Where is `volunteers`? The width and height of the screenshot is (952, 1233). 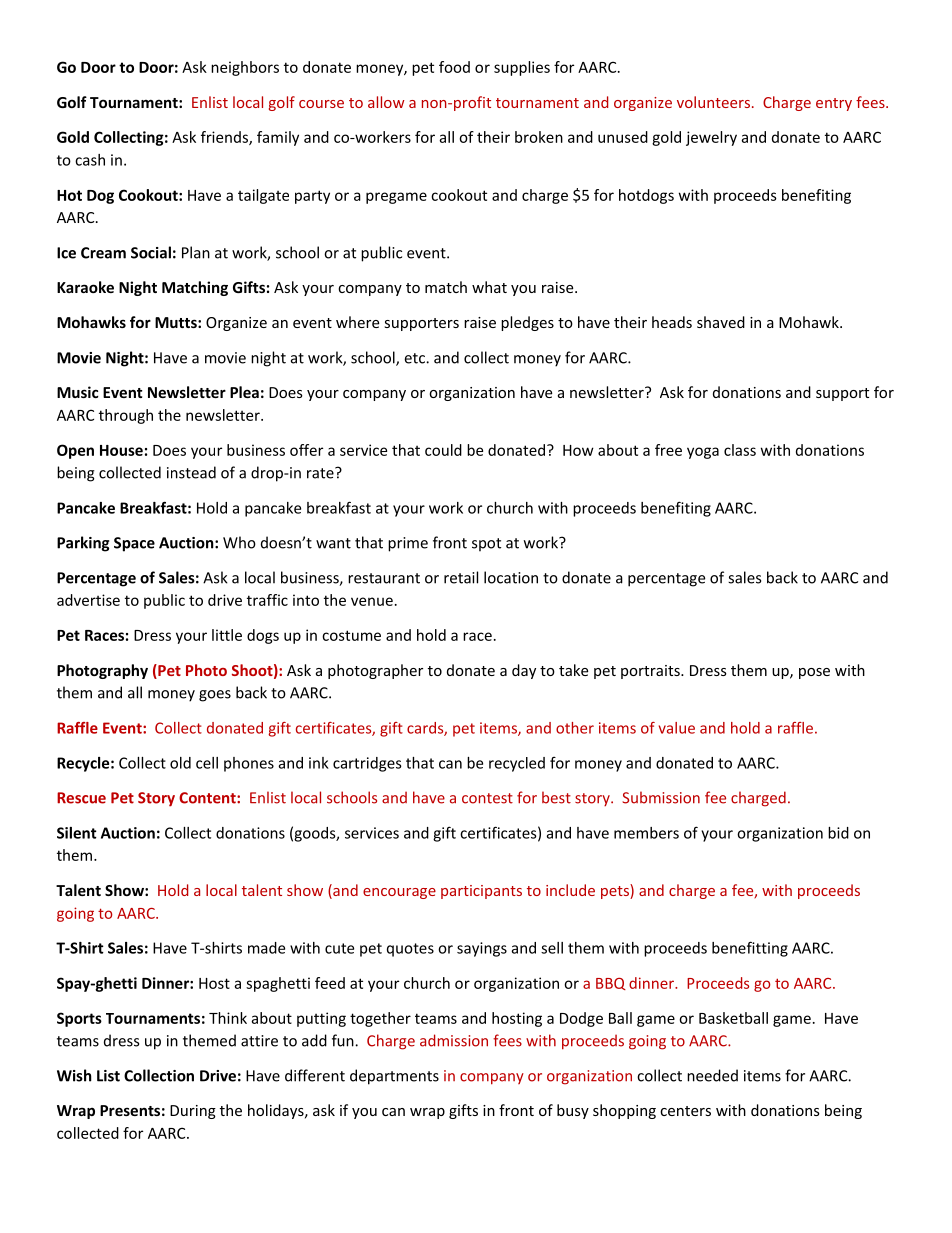
volunteers is located at coordinates (713, 102).
